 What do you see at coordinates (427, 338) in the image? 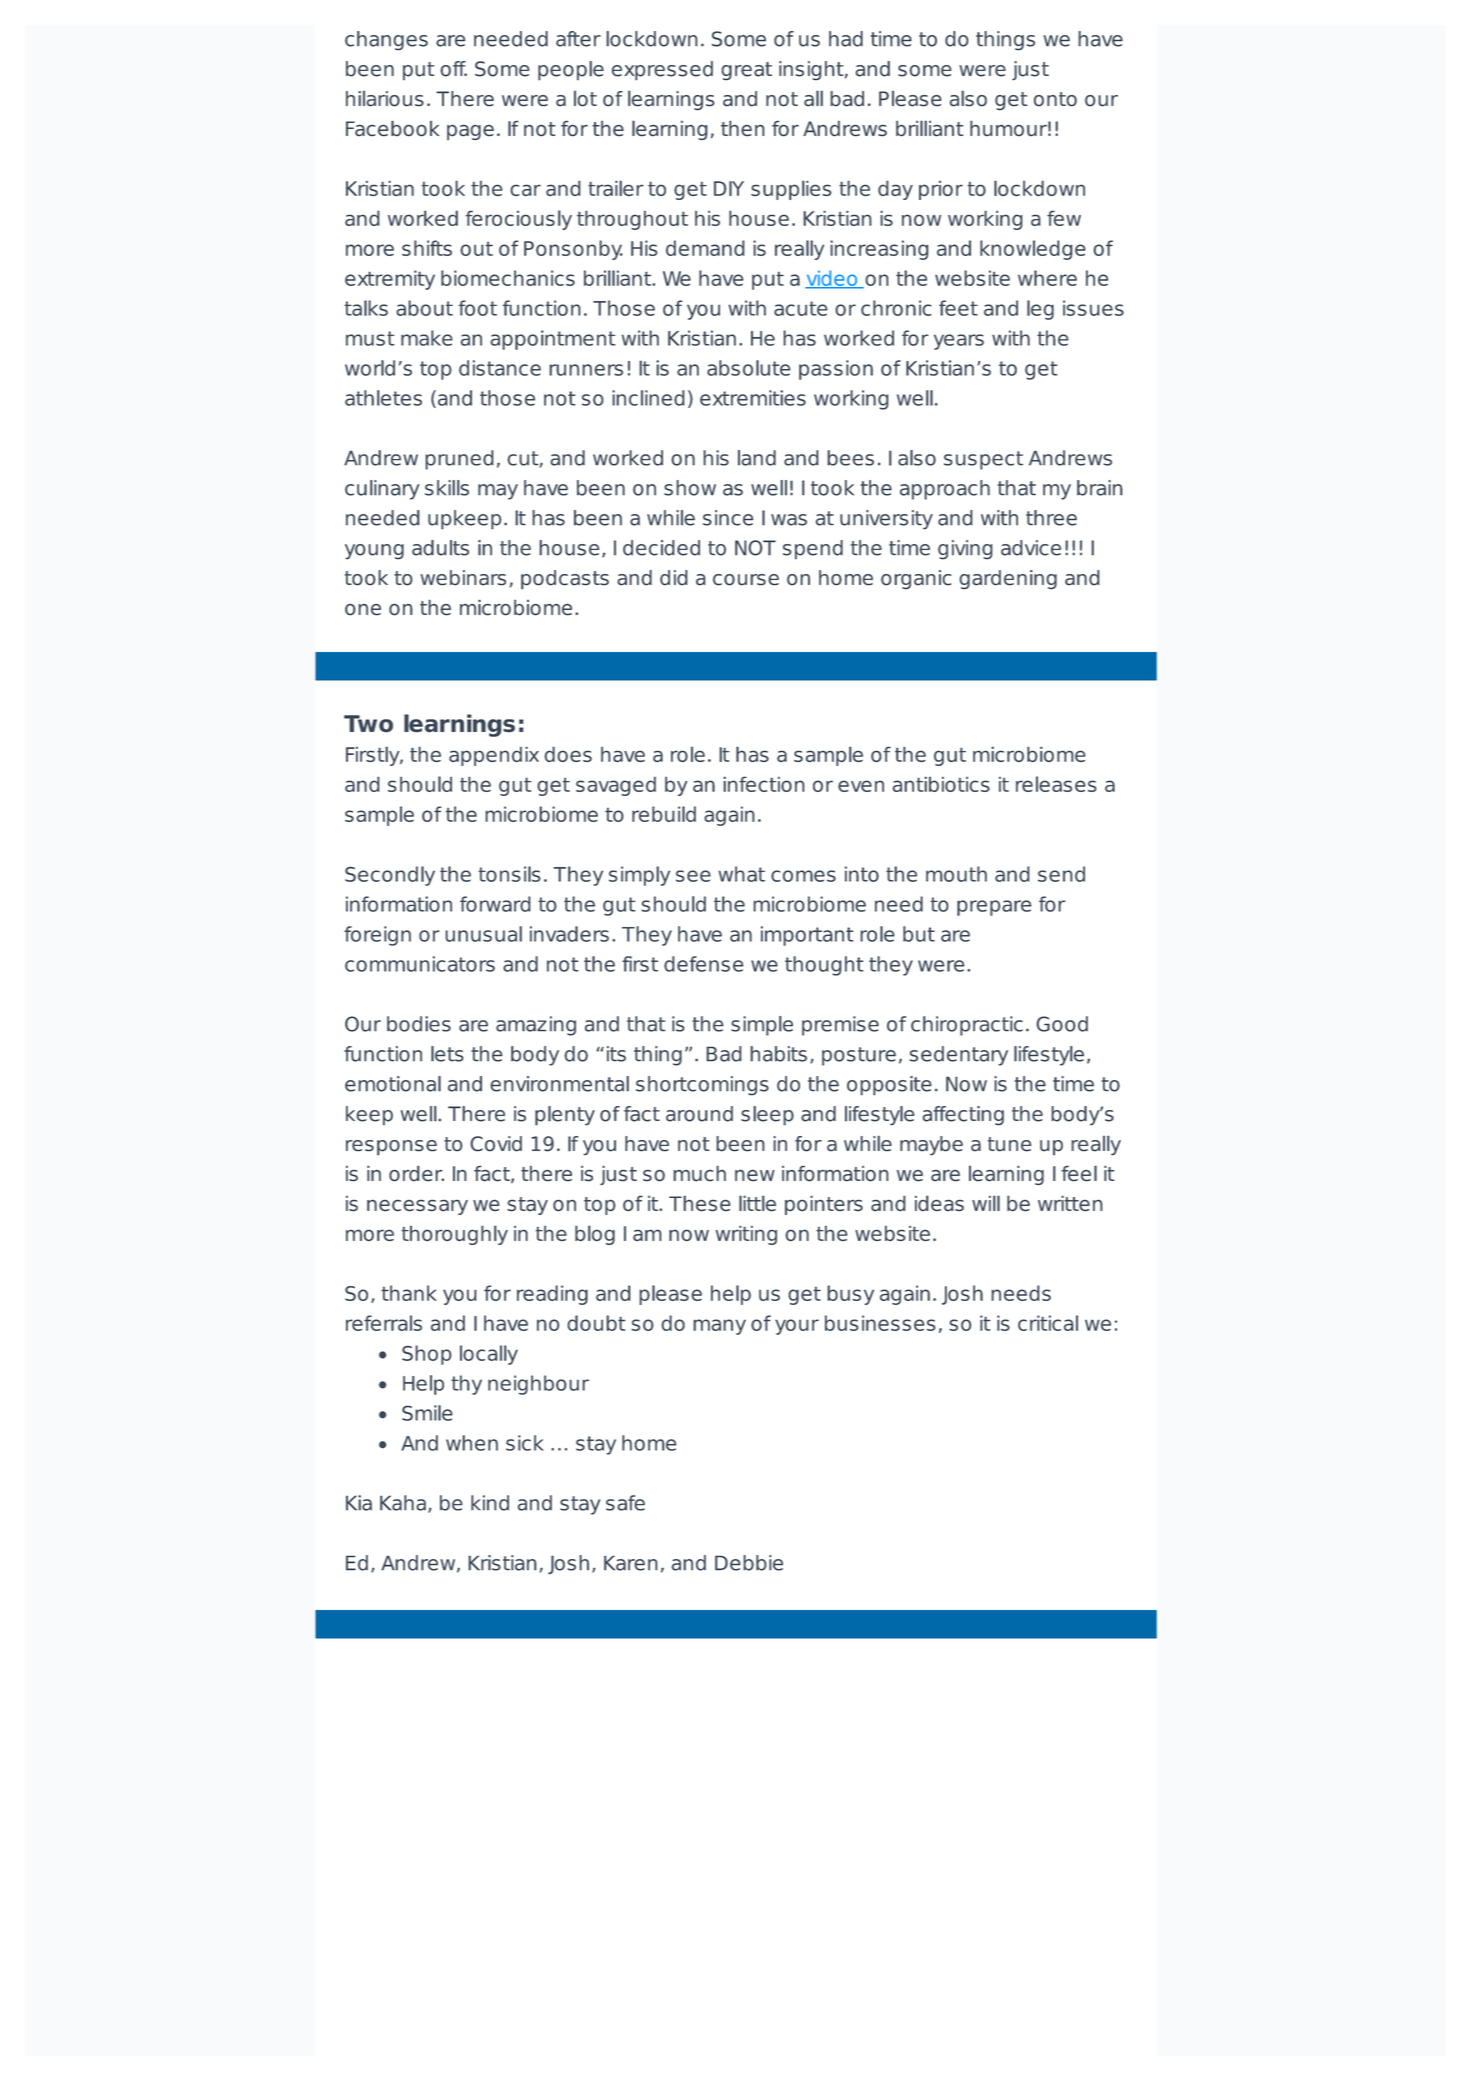
I see `make` at bounding box center [427, 338].
